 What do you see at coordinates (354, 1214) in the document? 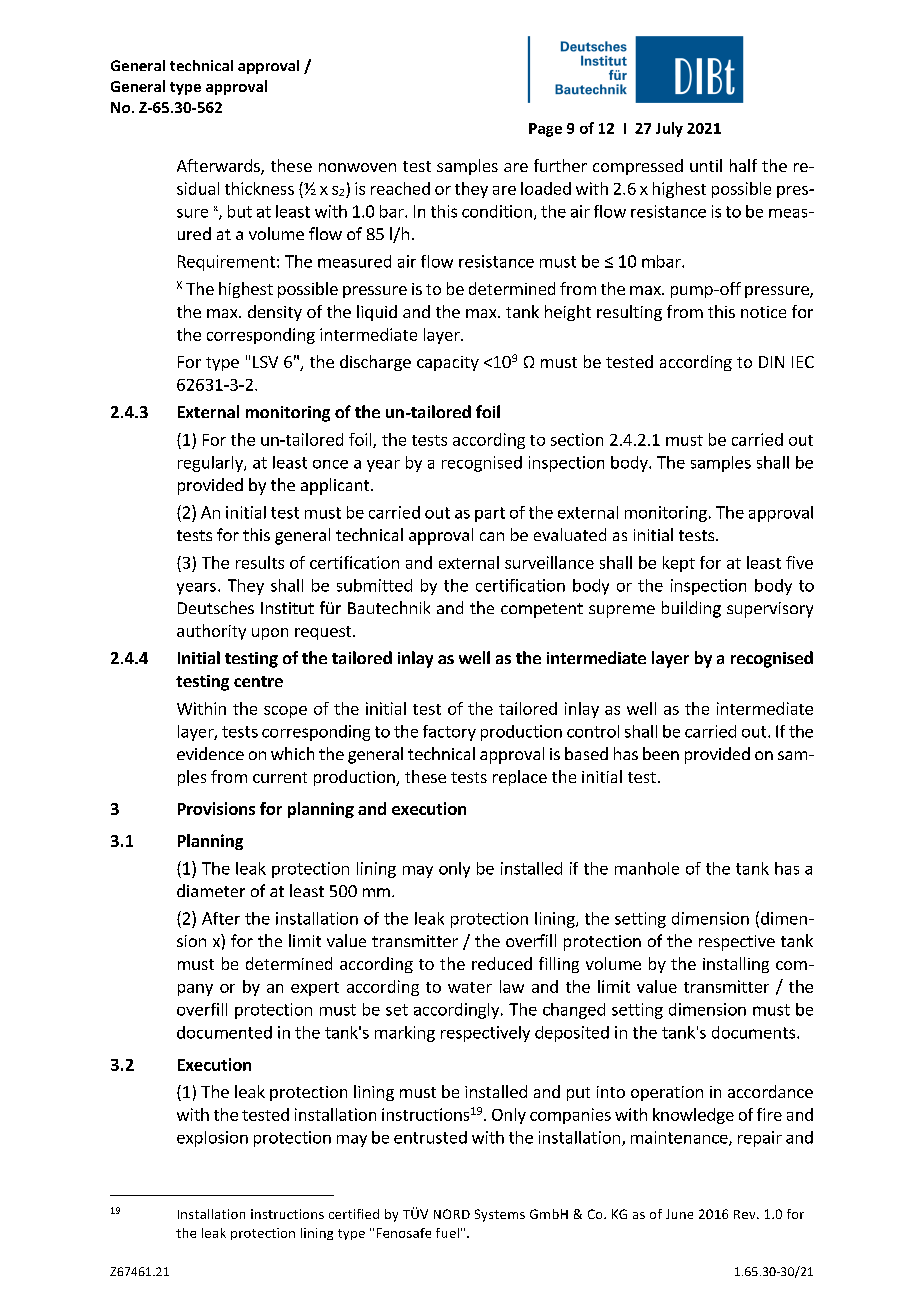
I see `certified` at bounding box center [354, 1214].
